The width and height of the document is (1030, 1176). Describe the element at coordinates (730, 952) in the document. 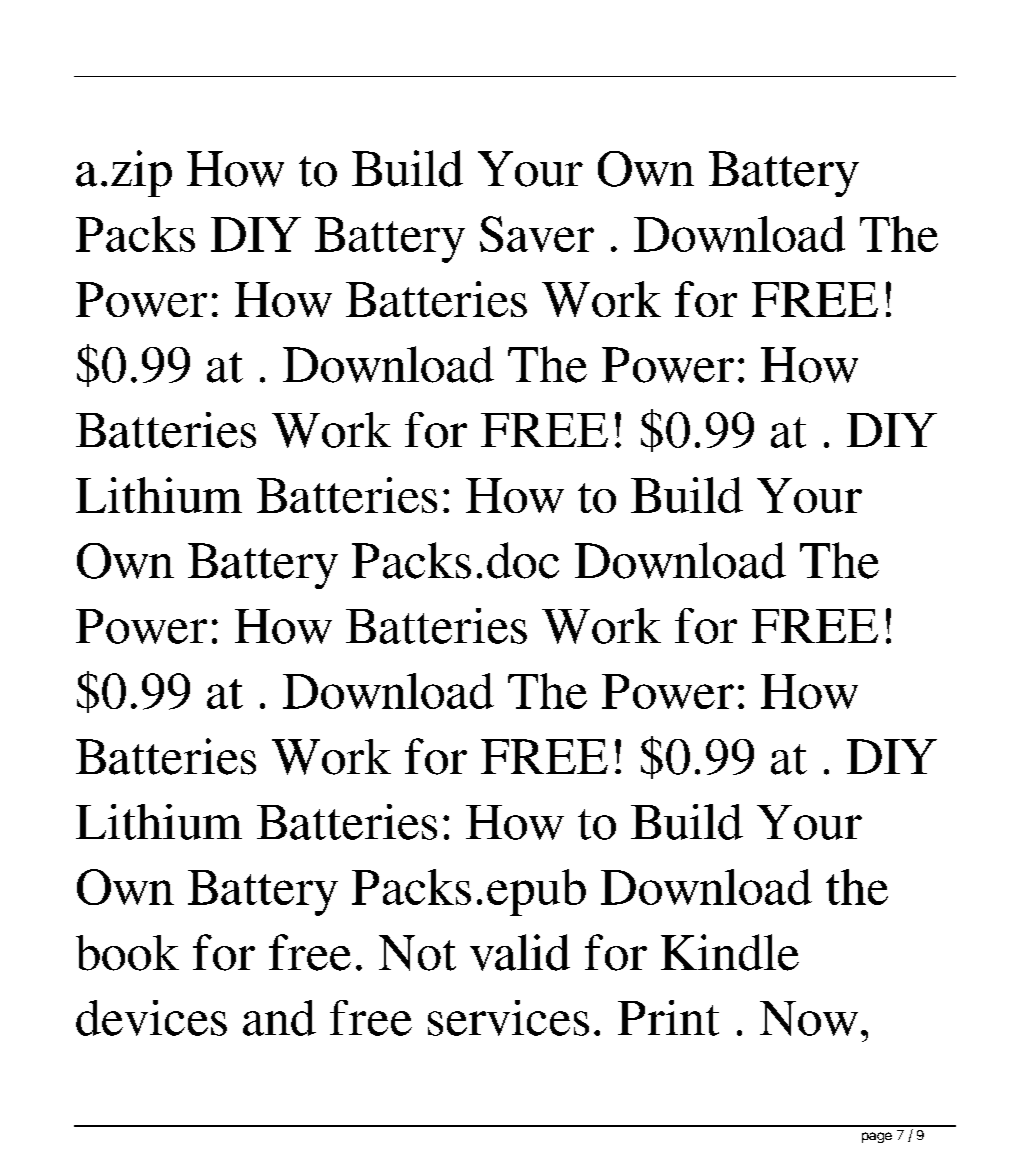

I see `Kindle` at that location.
